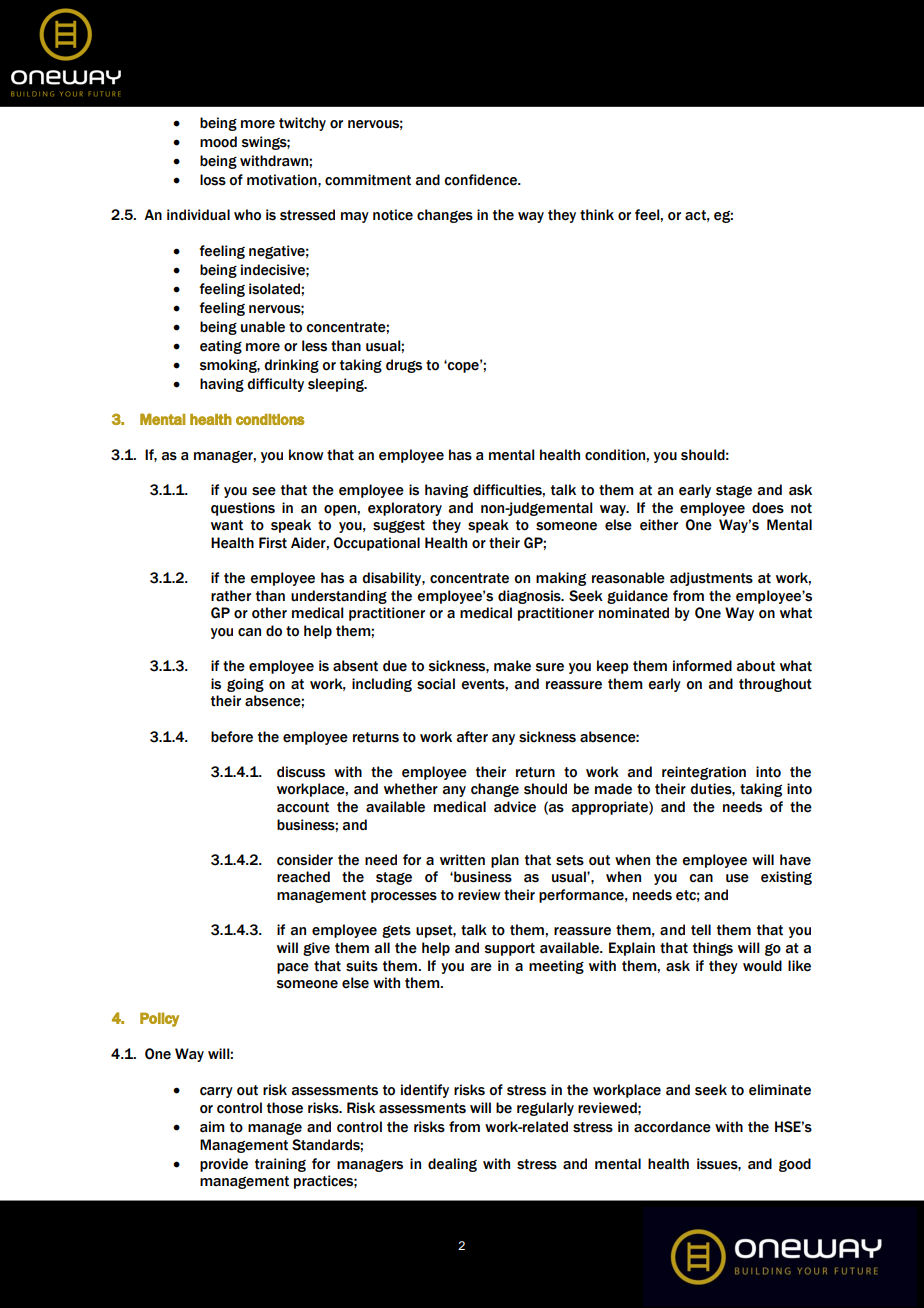  Describe the element at coordinates (737, 878) in the document. I see `use` at that location.
